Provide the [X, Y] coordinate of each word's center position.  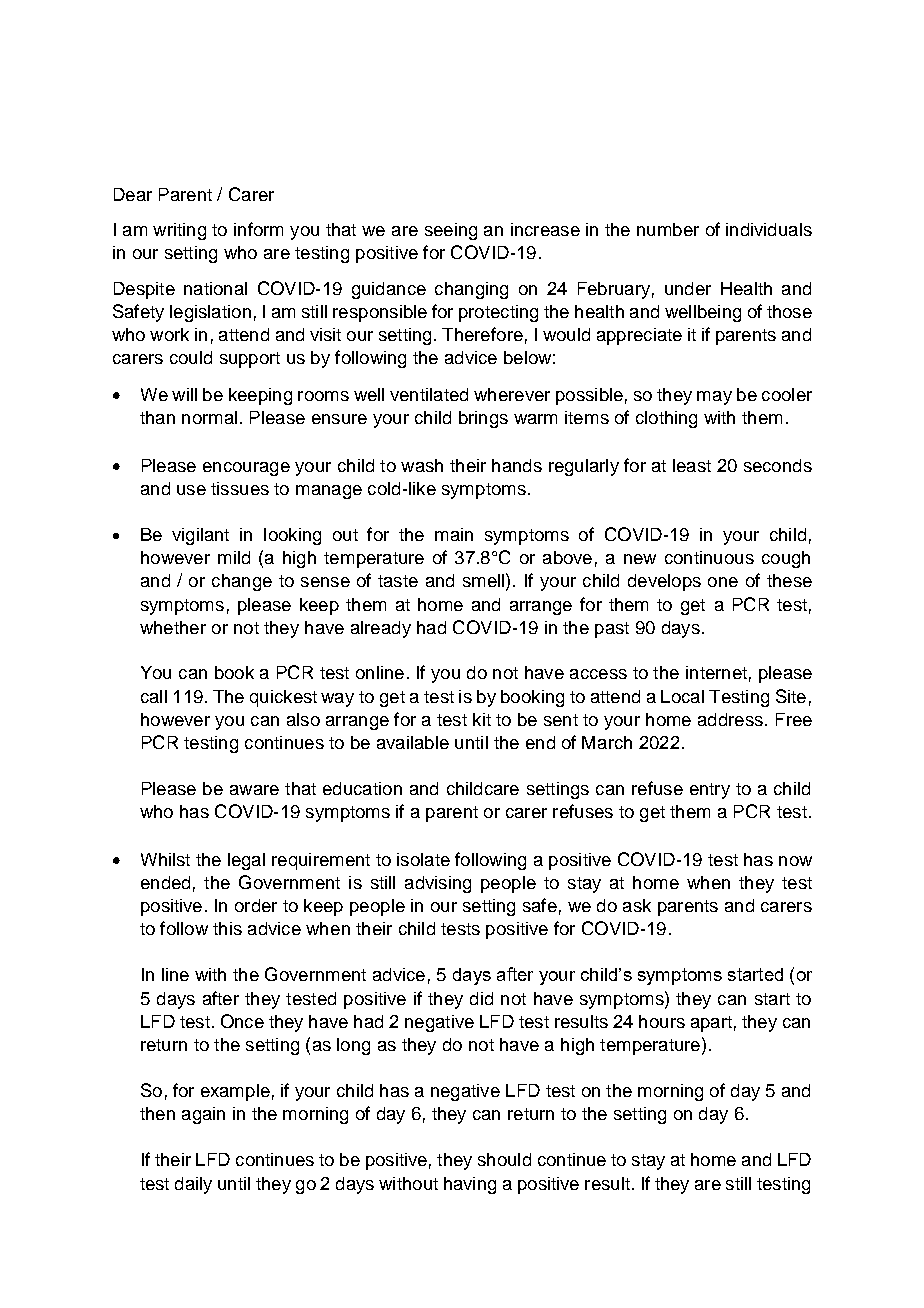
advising [438, 884]
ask [637, 905]
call [154, 696]
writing [179, 231]
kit [482, 719]
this [227, 928]
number [668, 229]
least [692, 465]
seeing [451, 231]
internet [716, 672]
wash [422, 465]
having [470, 1185]
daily [193, 1185]
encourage [246, 469]
